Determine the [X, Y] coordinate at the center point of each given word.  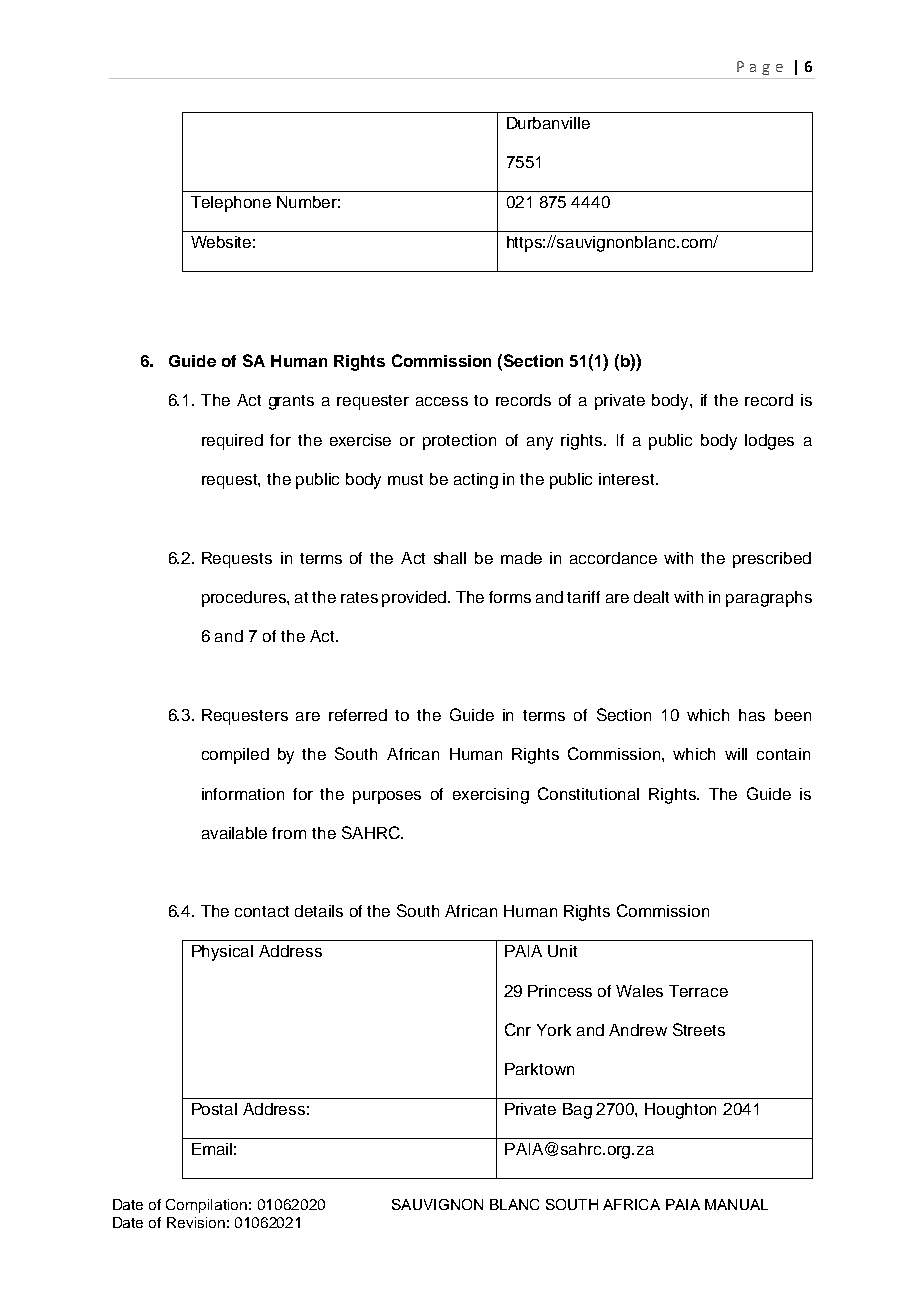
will [736, 754]
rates [359, 597]
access [442, 401]
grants [291, 402]
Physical [222, 953]
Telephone [231, 204]
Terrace [698, 991]
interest [628, 479]
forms [510, 597]
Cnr [518, 1029]
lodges [769, 442]
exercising [491, 796]
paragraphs [769, 599]
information [243, 794]
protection [459, 442]
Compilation [206, 1206]
